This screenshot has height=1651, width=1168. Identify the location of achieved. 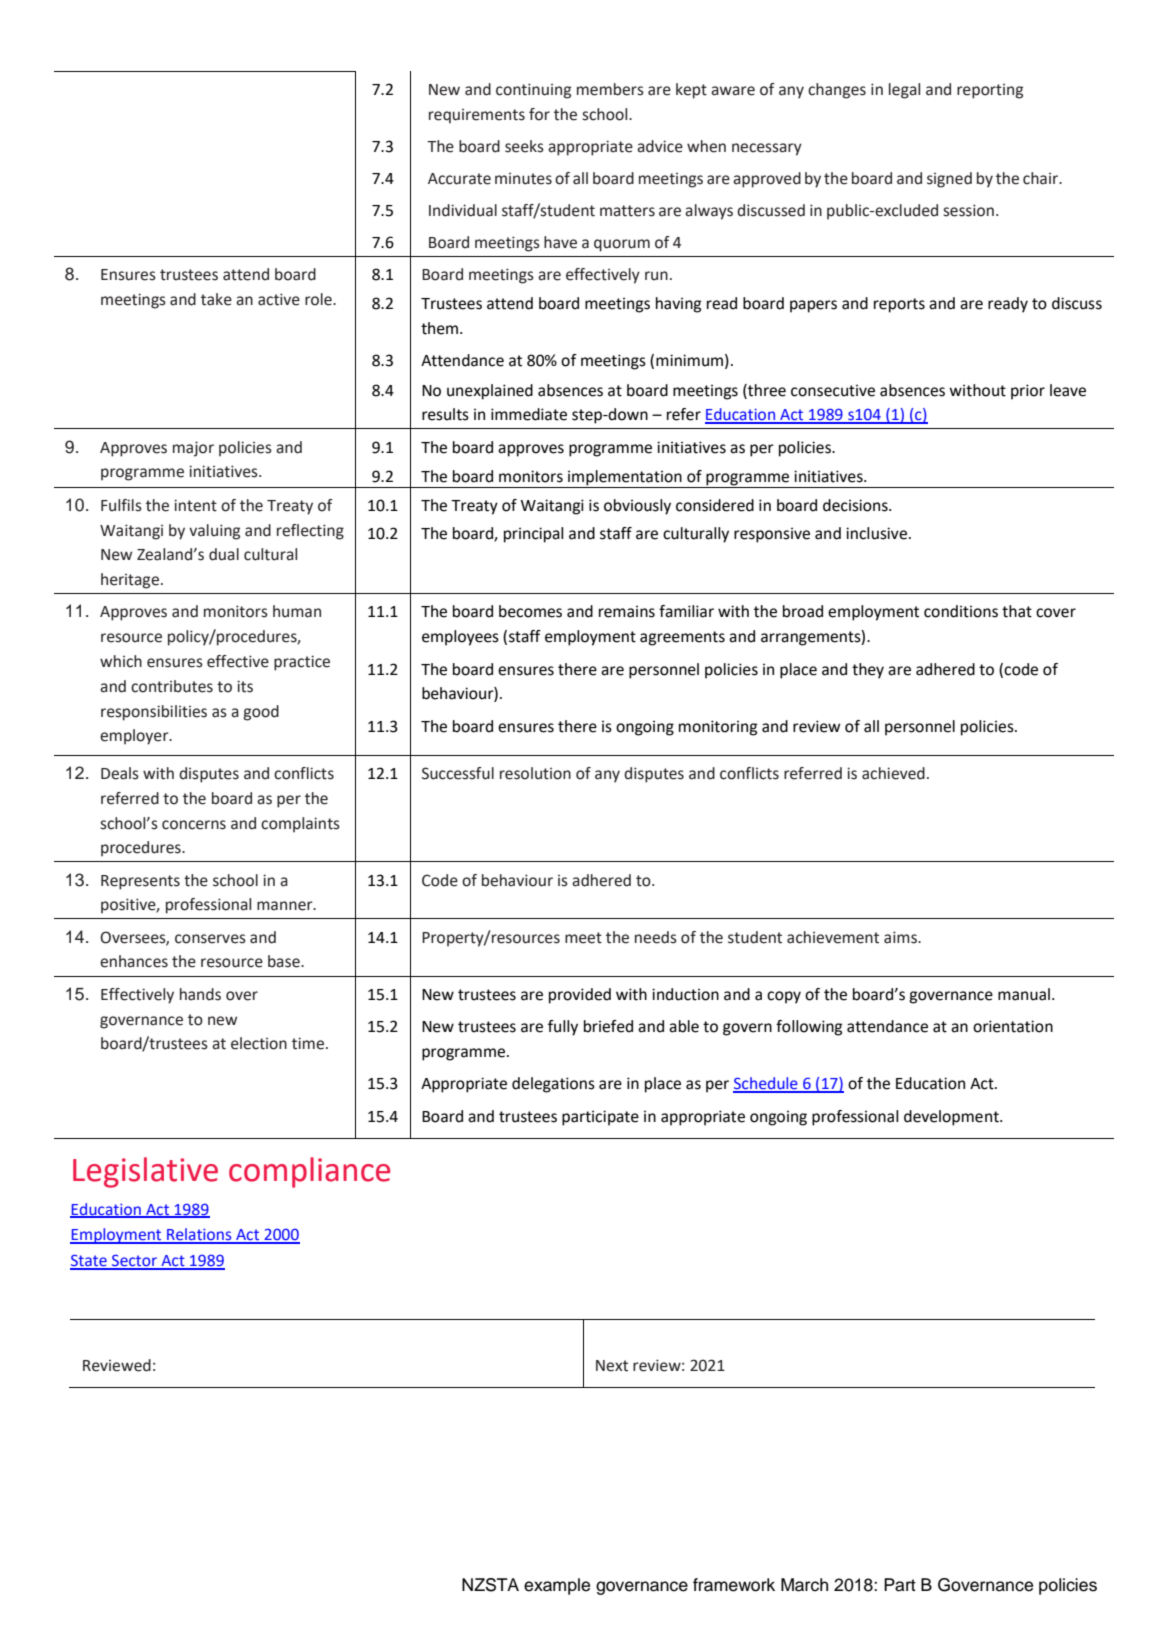
(893, 773).
